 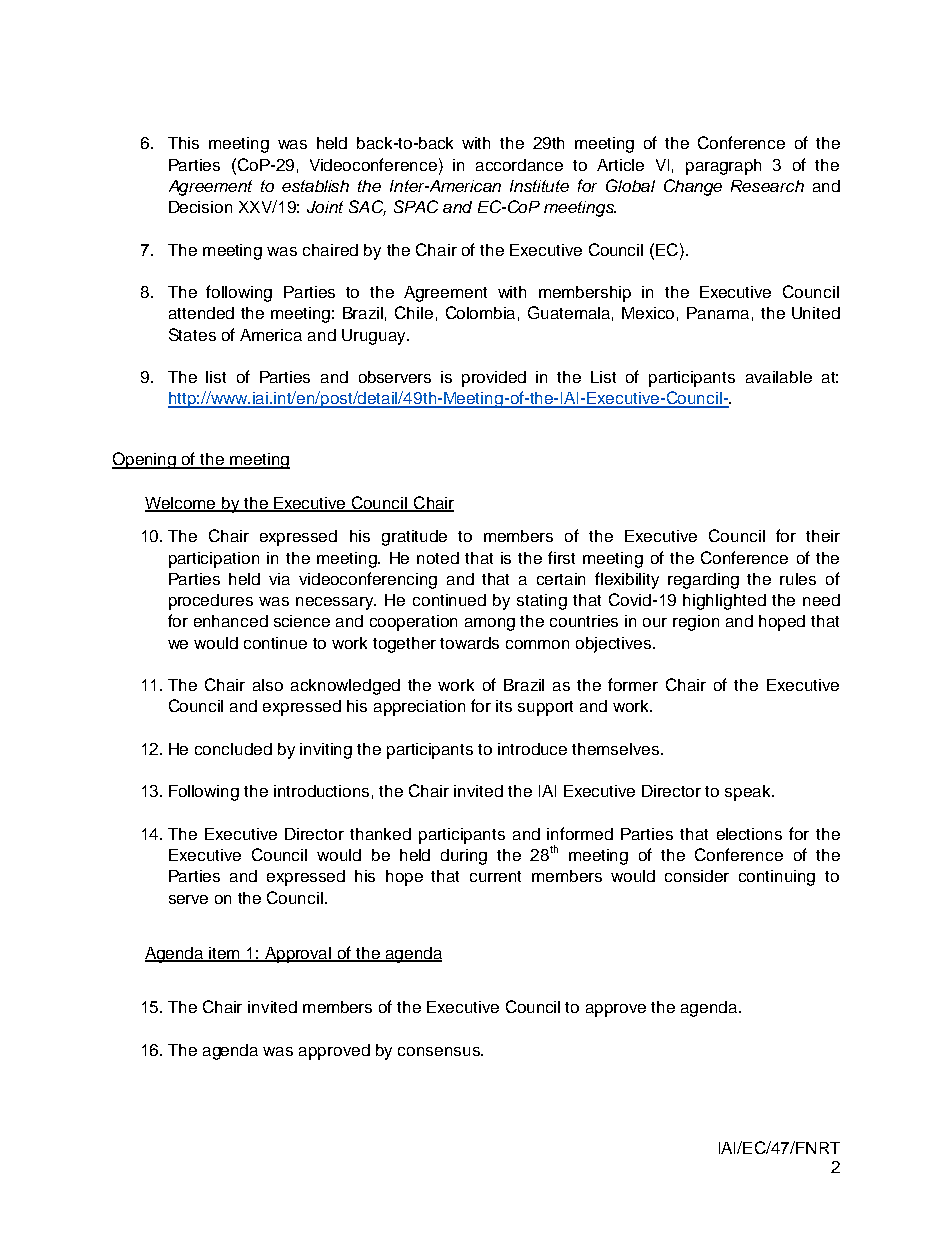 What do you see at coordinates (490, 624) in the document?
I see `among` at bounding box center [490, 624].
